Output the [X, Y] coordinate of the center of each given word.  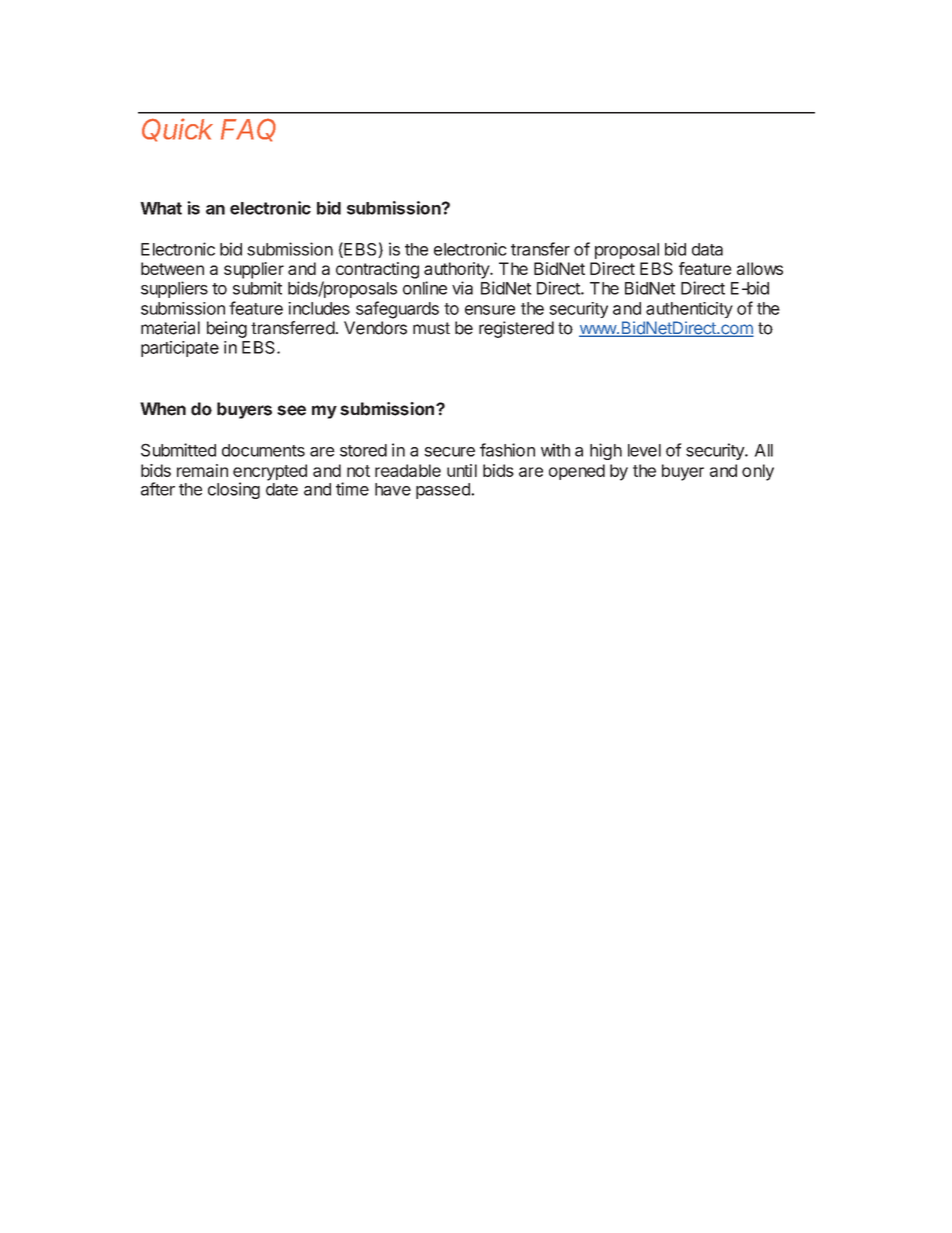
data [707, 249]
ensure [490, 310]
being [227, 329]
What [161, 208]
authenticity [689, 310]
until [462, 470]
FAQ [248, 130]
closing [234, 490]
